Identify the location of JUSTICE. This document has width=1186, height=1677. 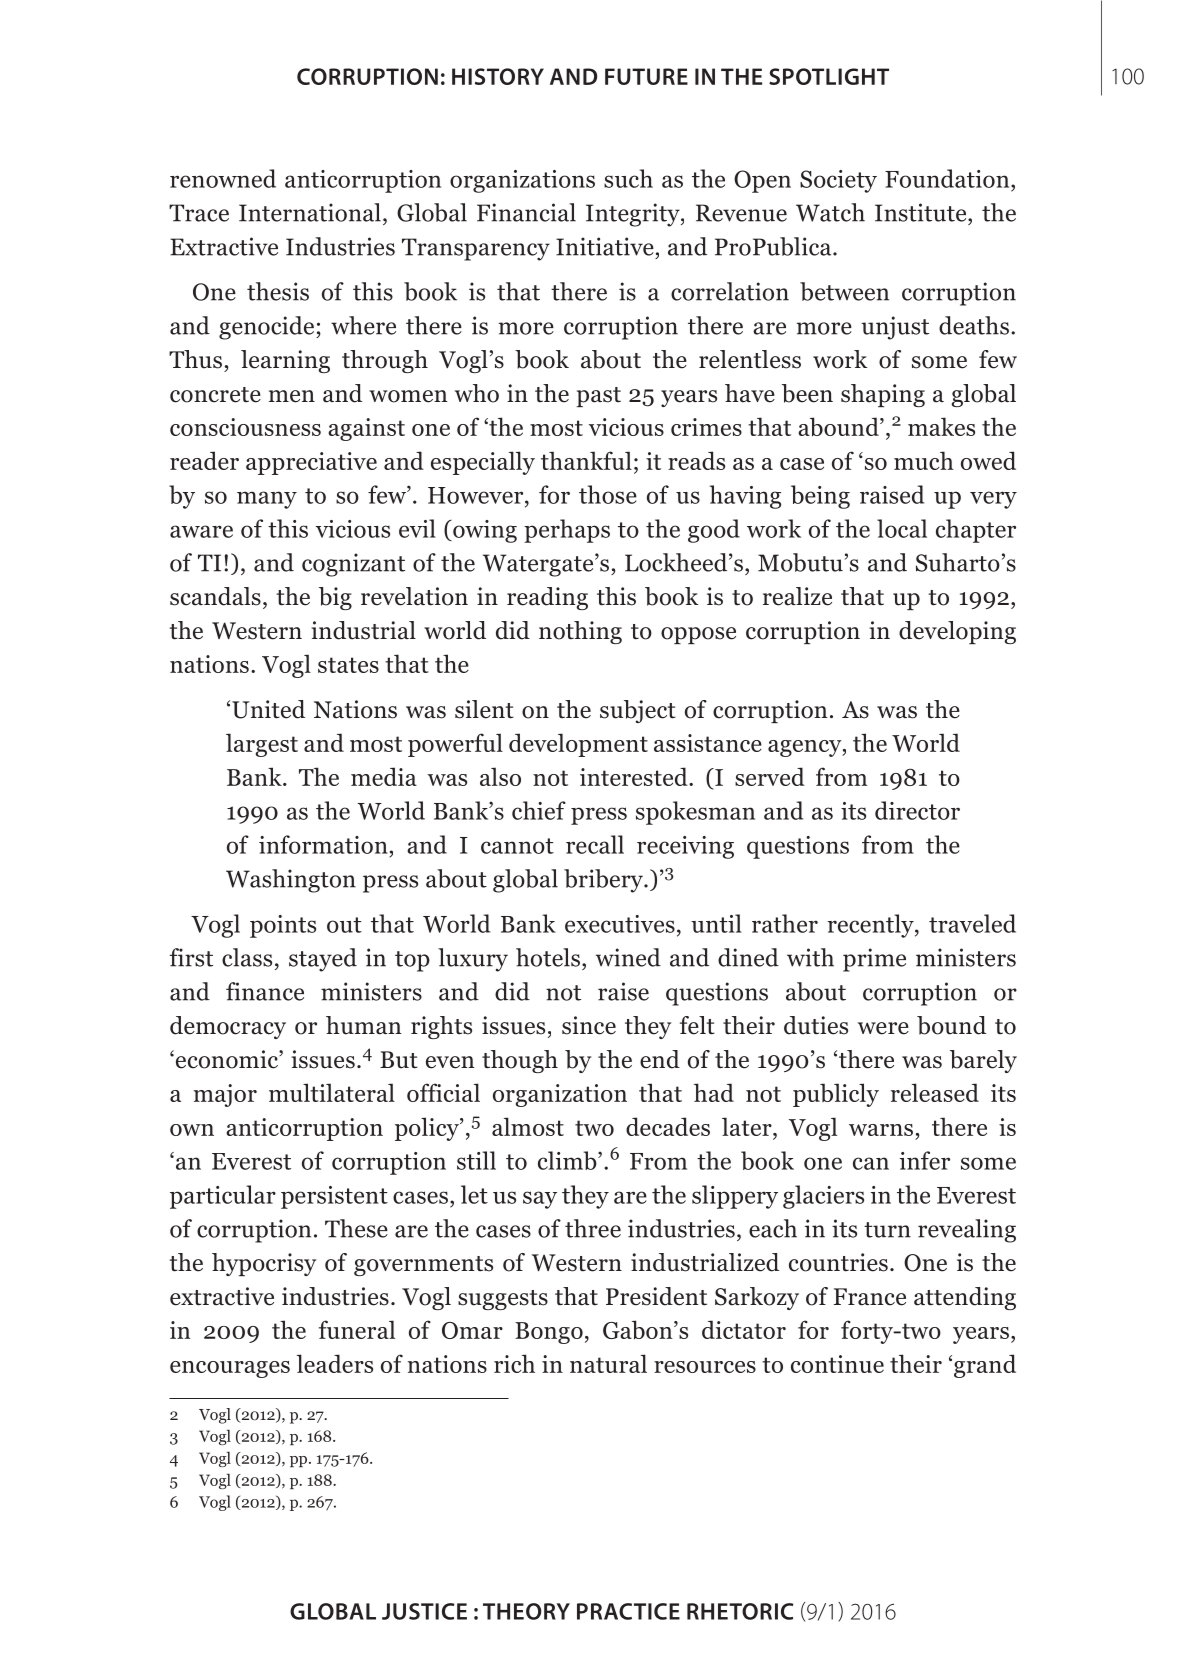
(424, 1611).
